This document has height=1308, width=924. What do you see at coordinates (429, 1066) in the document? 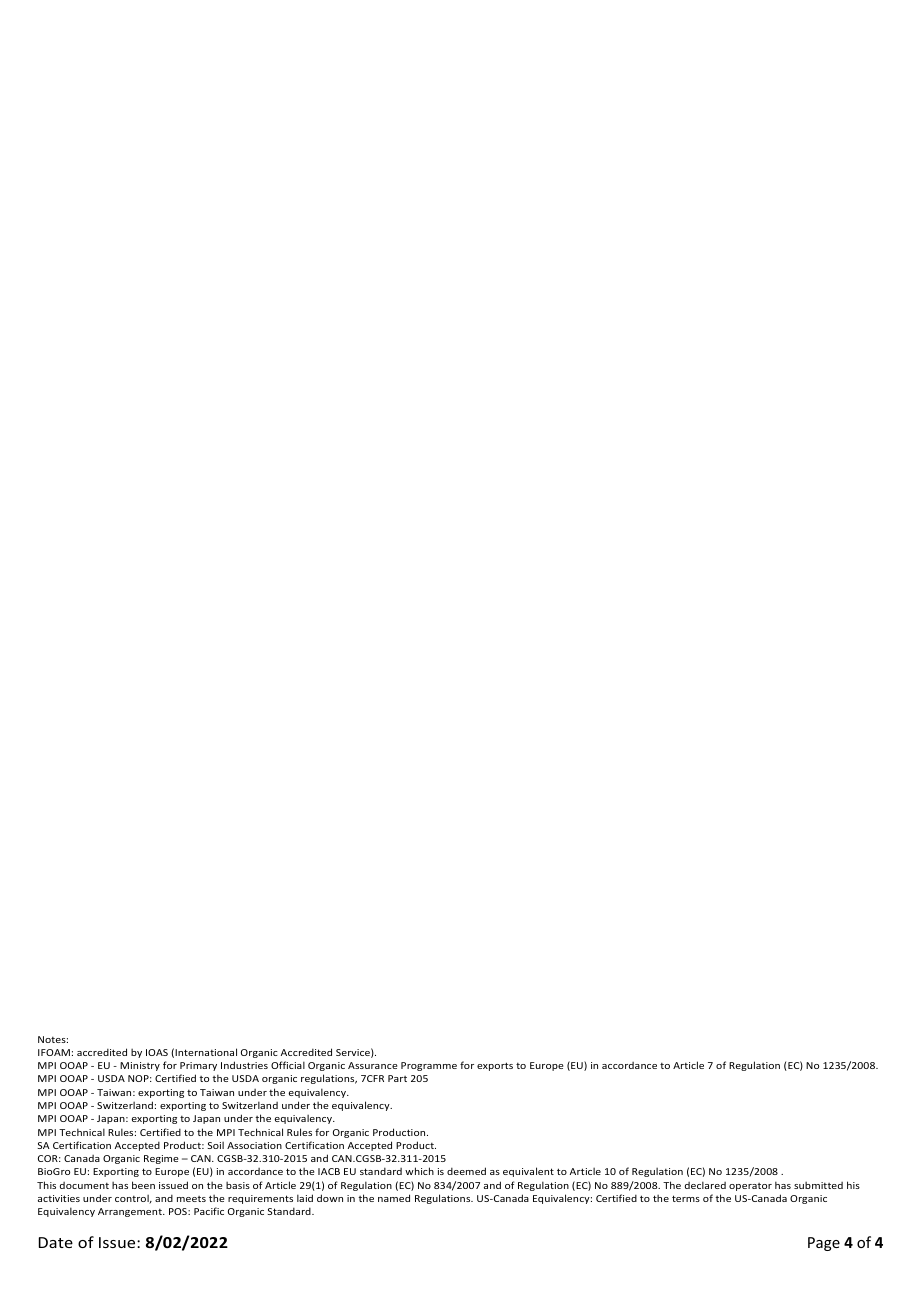
I see `Programme` at bounding box center [429, 1066].
